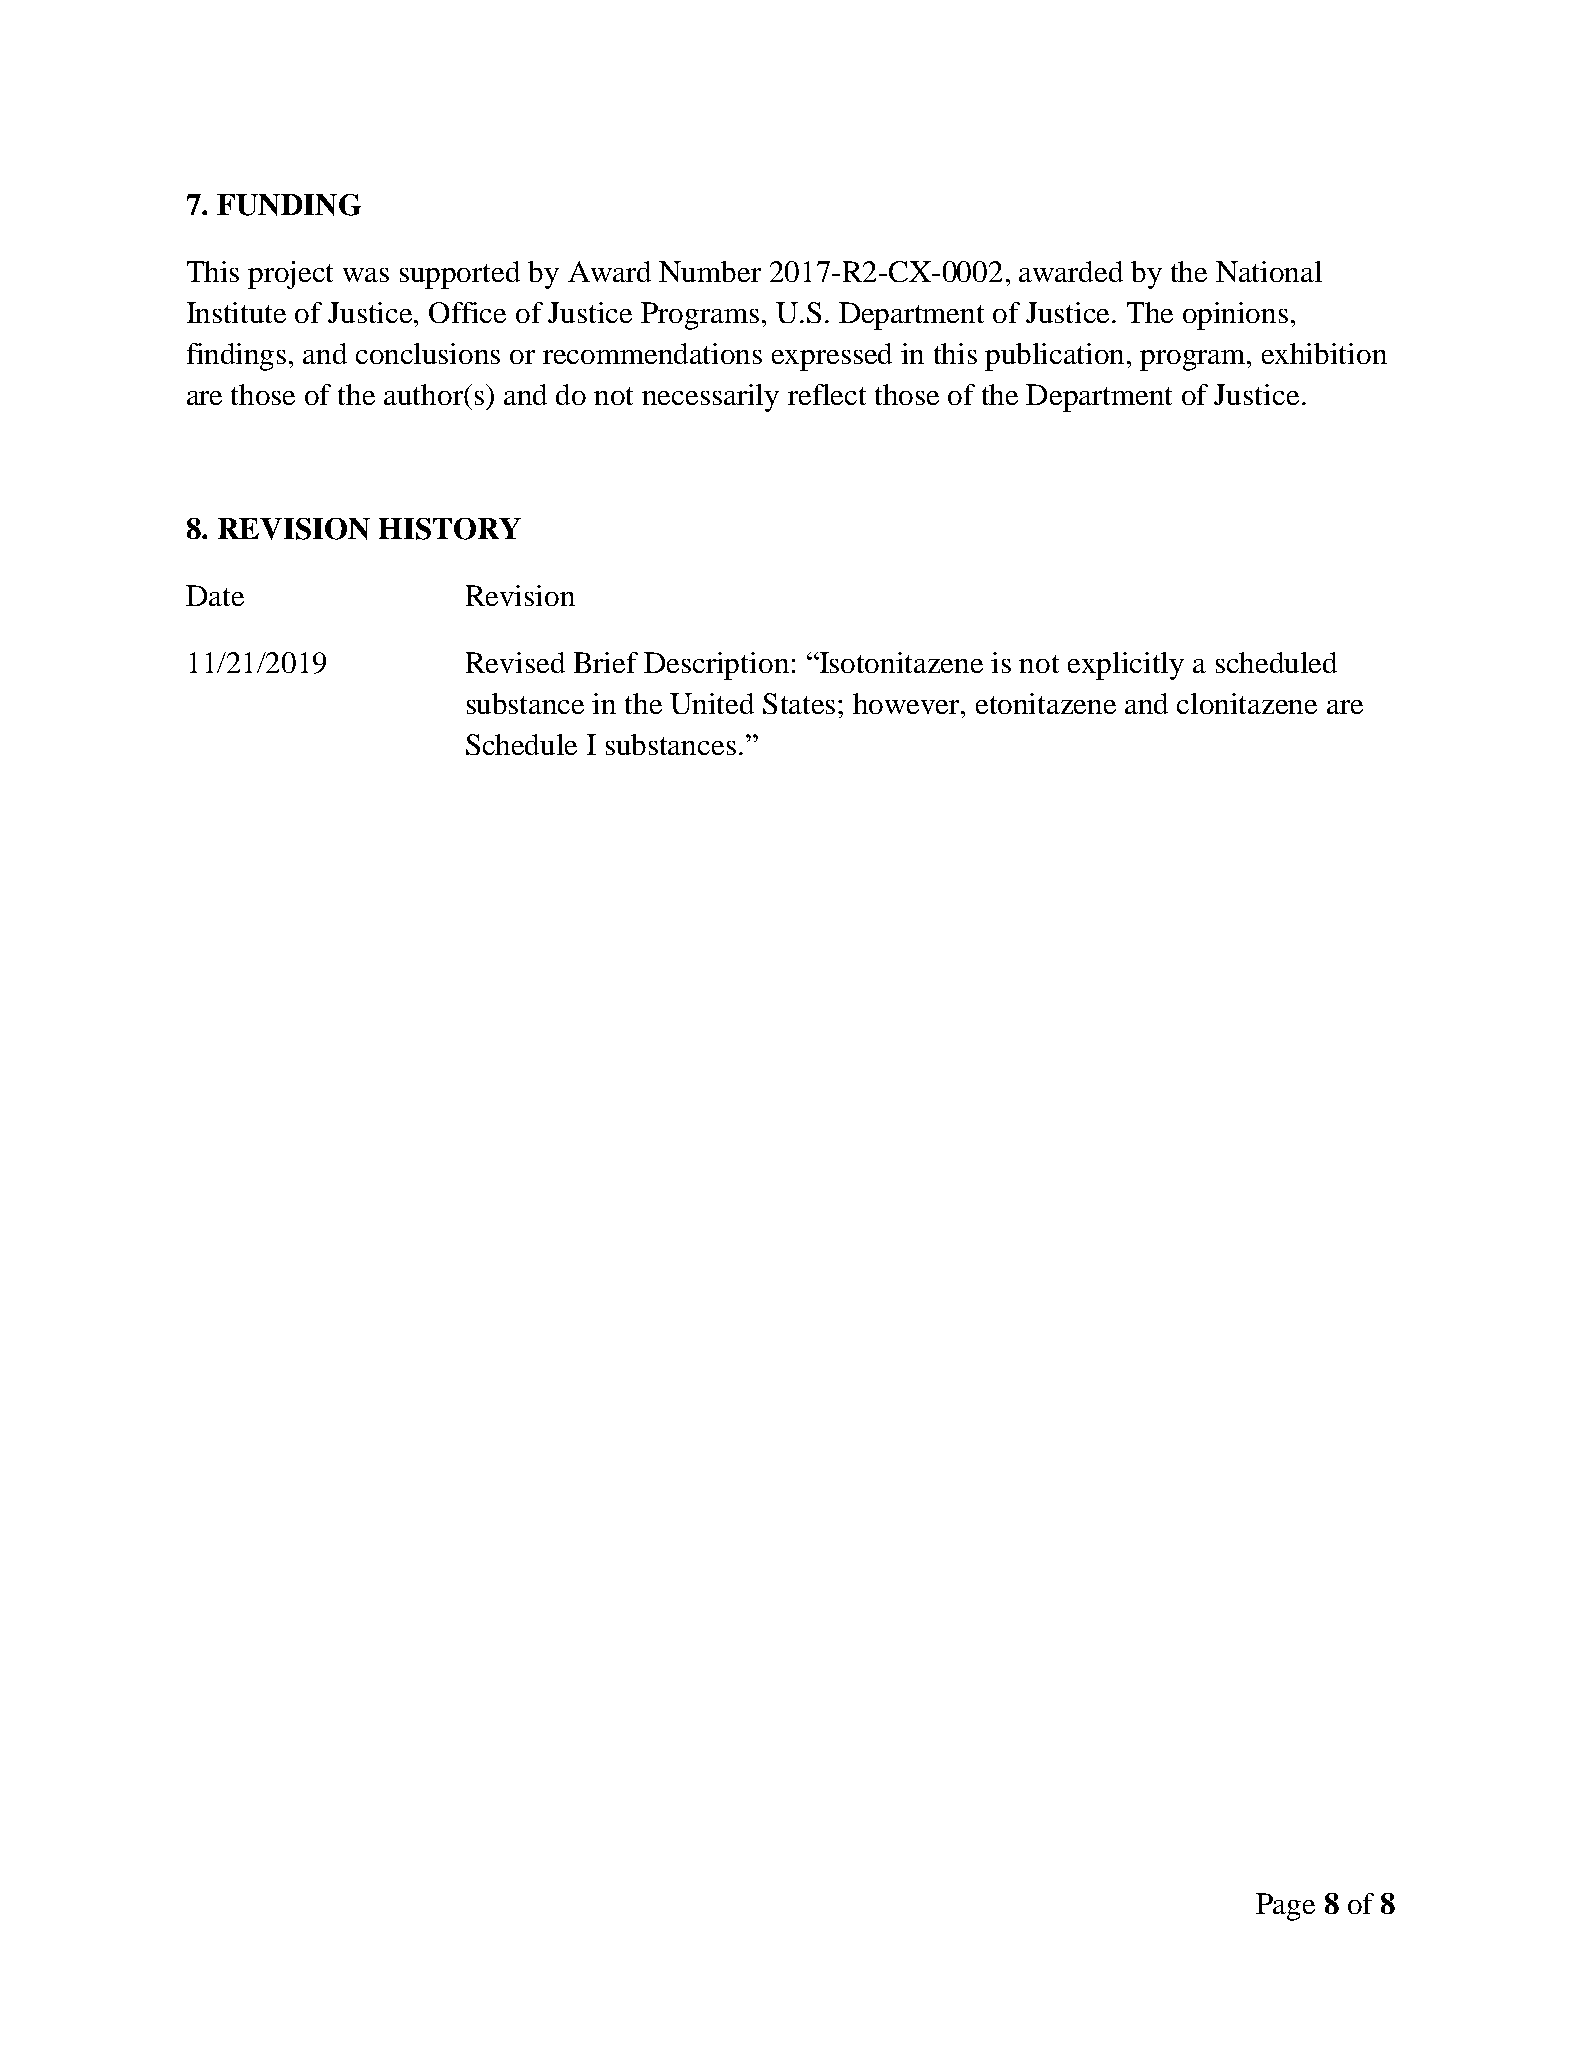 This image has width=1582, height=2048. I want to click on HISTORY, so click(450, 529).
